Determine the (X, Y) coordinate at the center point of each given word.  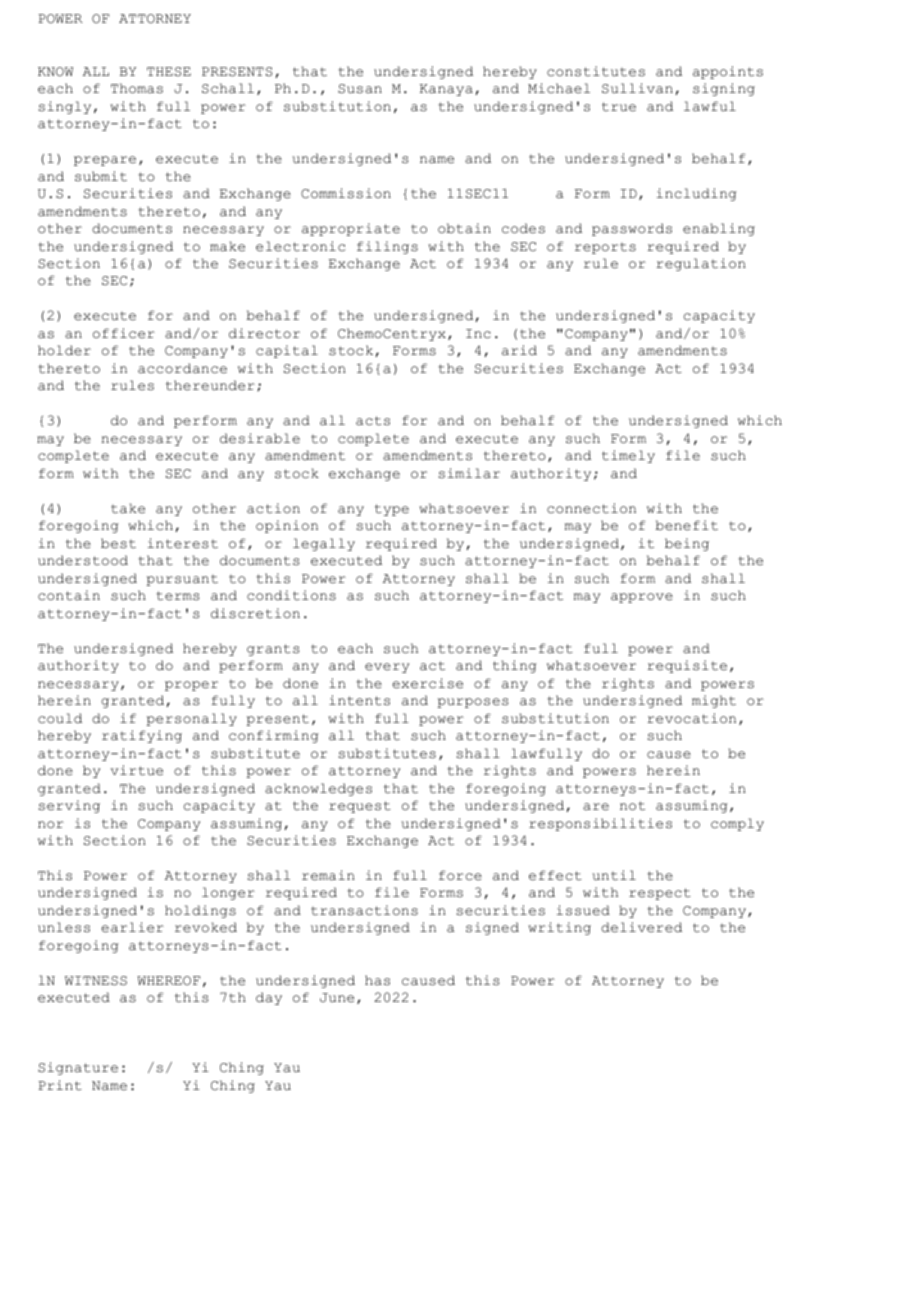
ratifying (142, 736)
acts (373, 421)
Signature (78, 1068)
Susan (360, 89)
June (337, 998)
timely (628, 456)
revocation (691, 718)
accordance (182, 368)
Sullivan (637, 88)
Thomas (137, 88)
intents (359, 700)
